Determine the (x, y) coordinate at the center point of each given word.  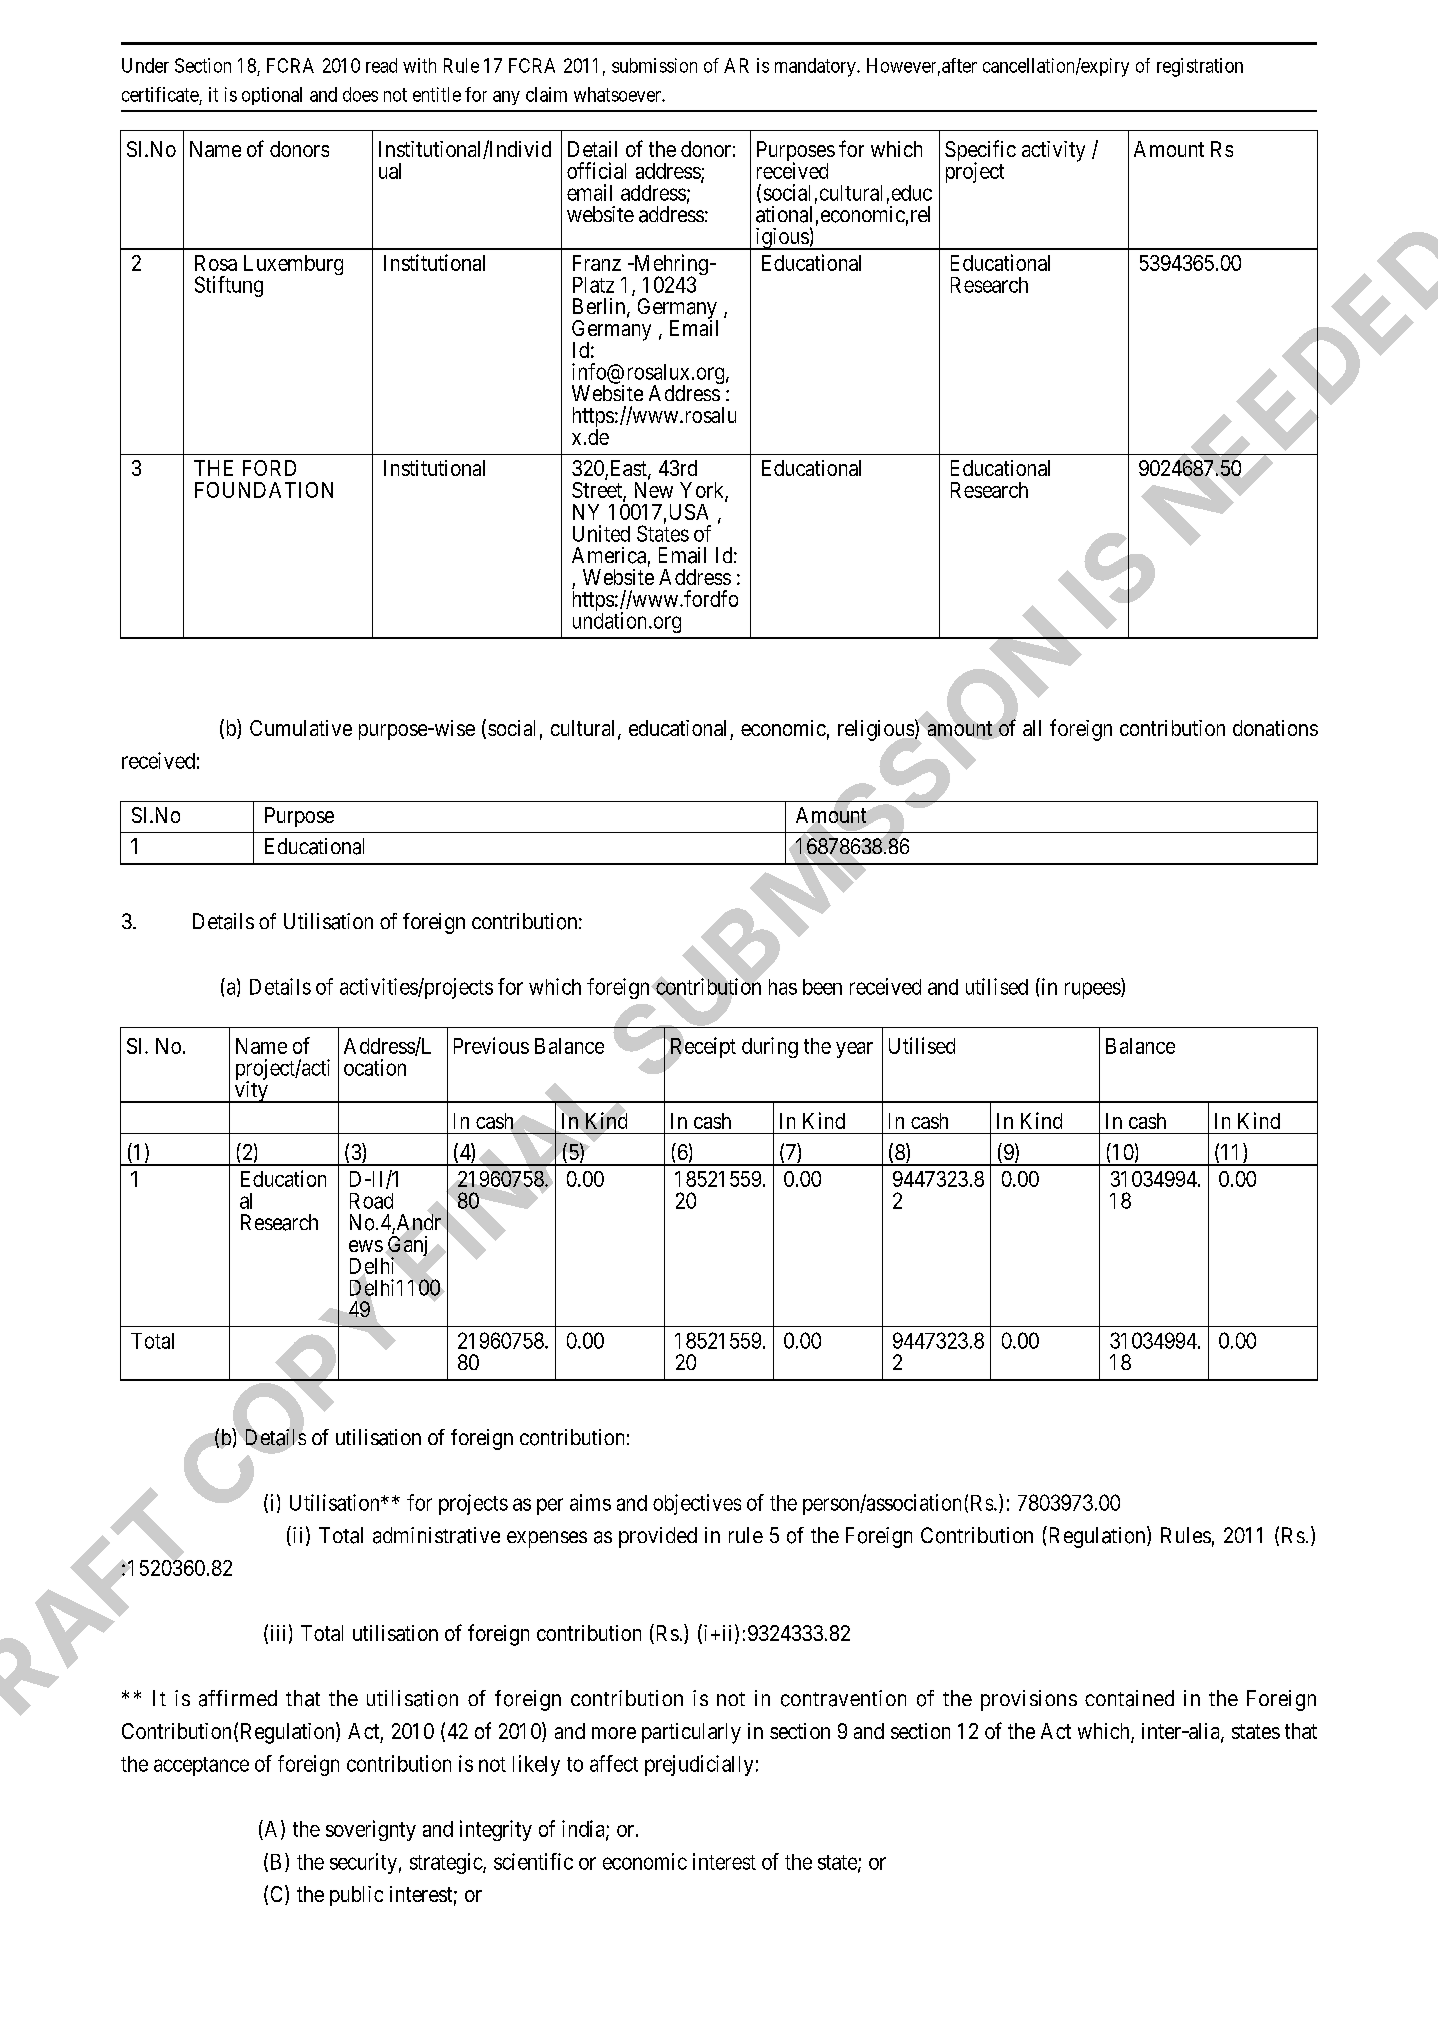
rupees (1093, 990)
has (783, 987)
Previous (491, 1045)
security (363, 1863)
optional (272, 96)
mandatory (816, 67)
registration (1200, 67)
